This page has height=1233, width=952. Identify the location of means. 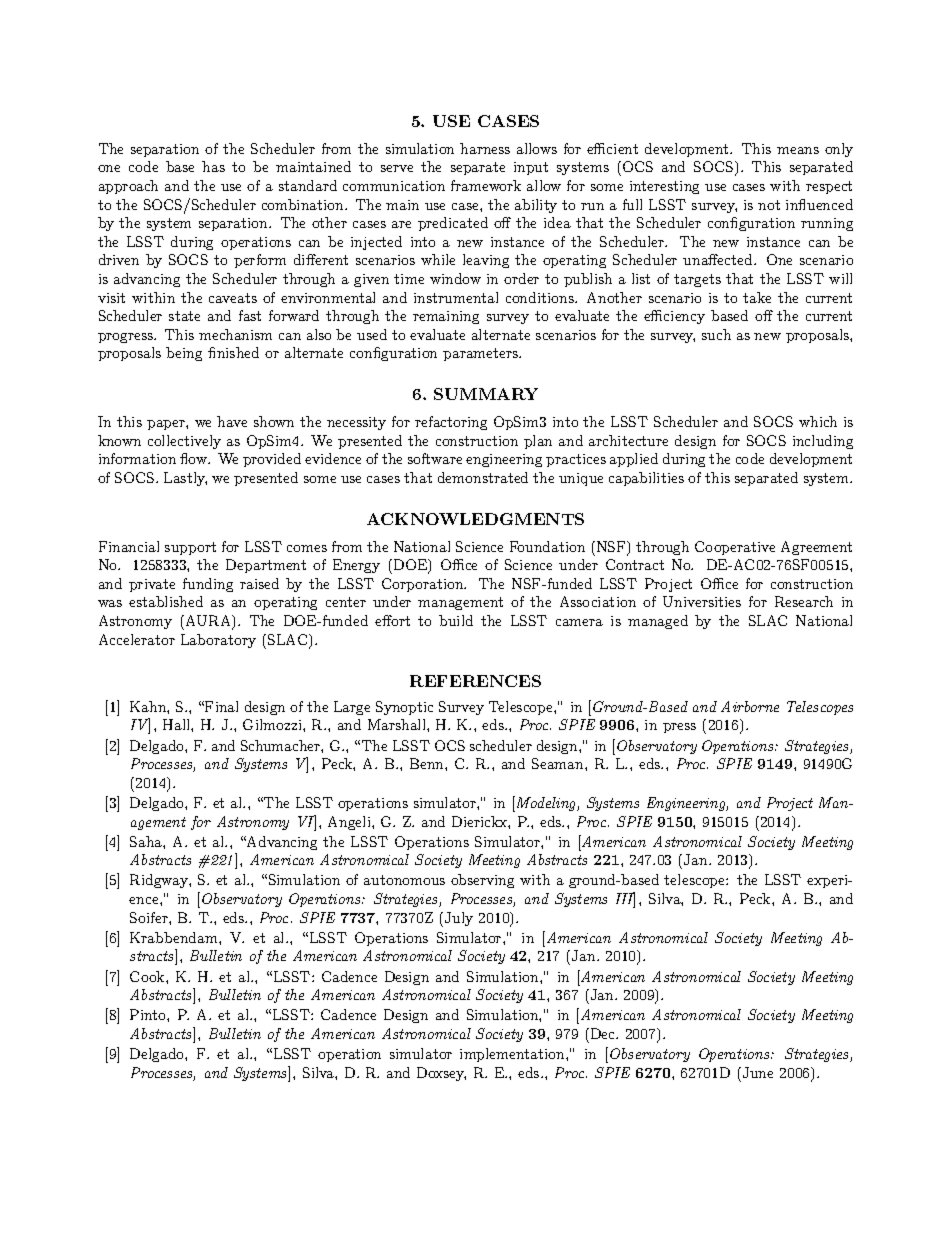
(798, 150).
